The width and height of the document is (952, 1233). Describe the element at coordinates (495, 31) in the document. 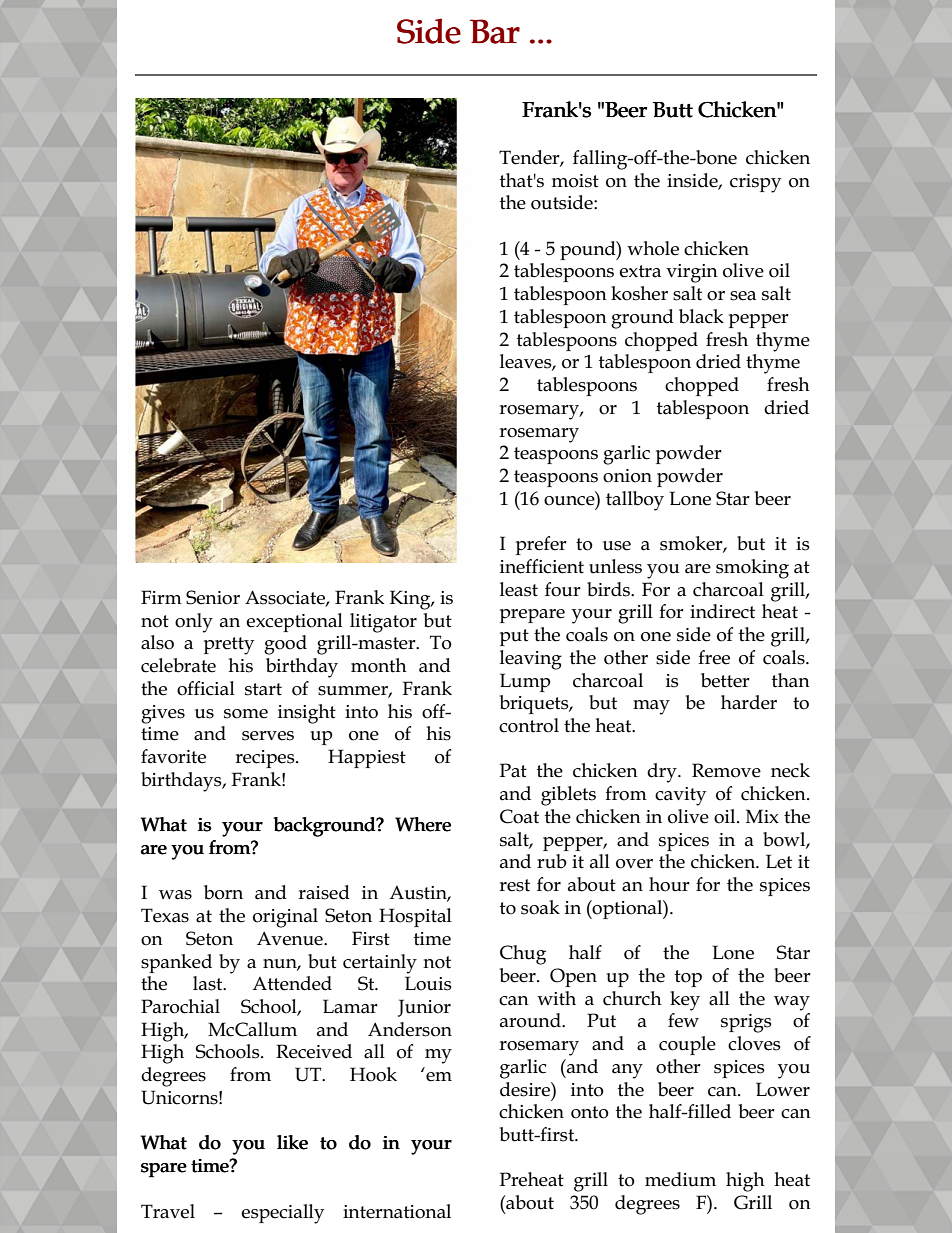

I see `Bar` at that location.
